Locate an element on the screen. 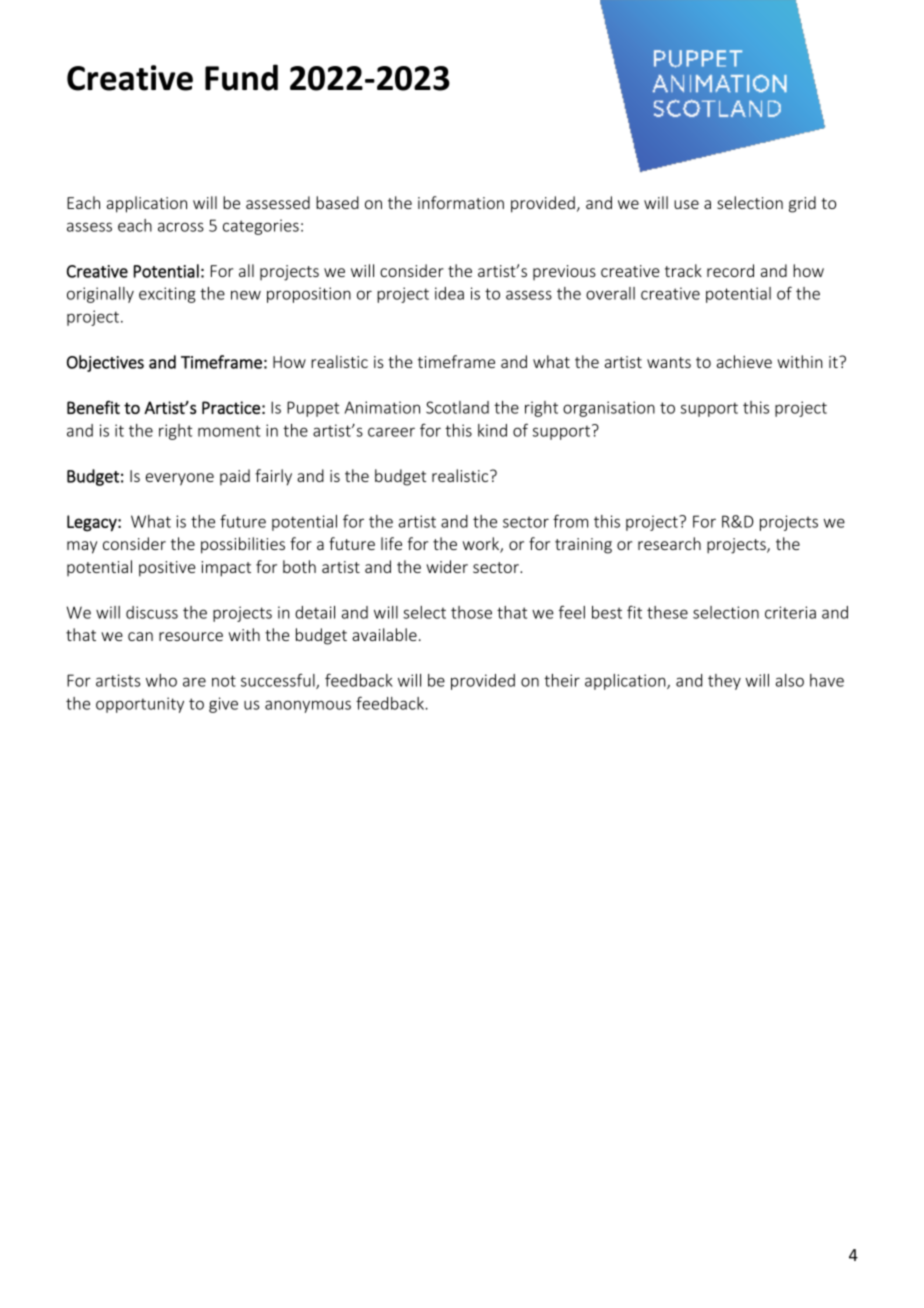 Image resolution: width=924 pixels, height=1308 pixels. Fund is located at coordinates (241, 77).
